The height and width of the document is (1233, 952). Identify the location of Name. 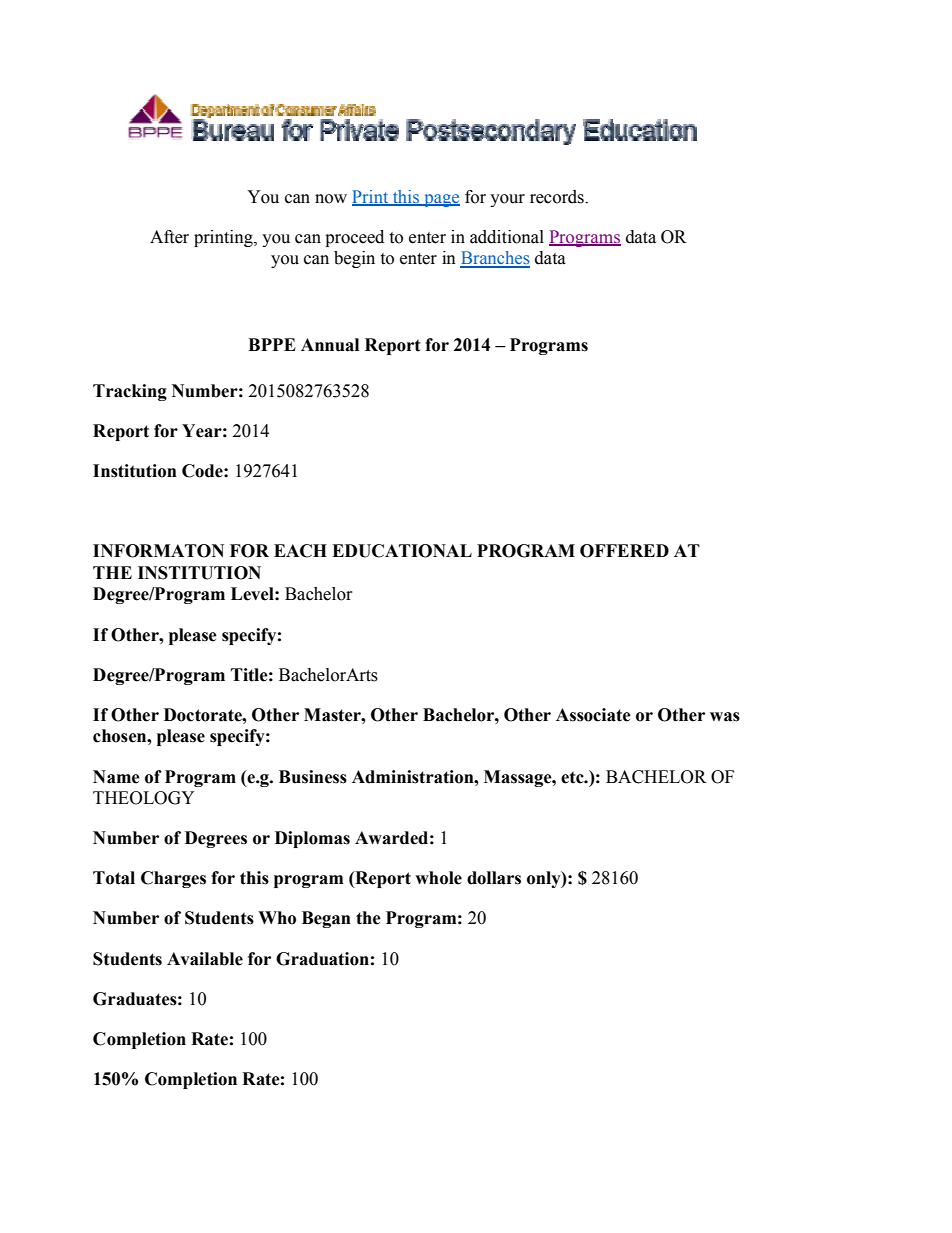
(116, 777).
